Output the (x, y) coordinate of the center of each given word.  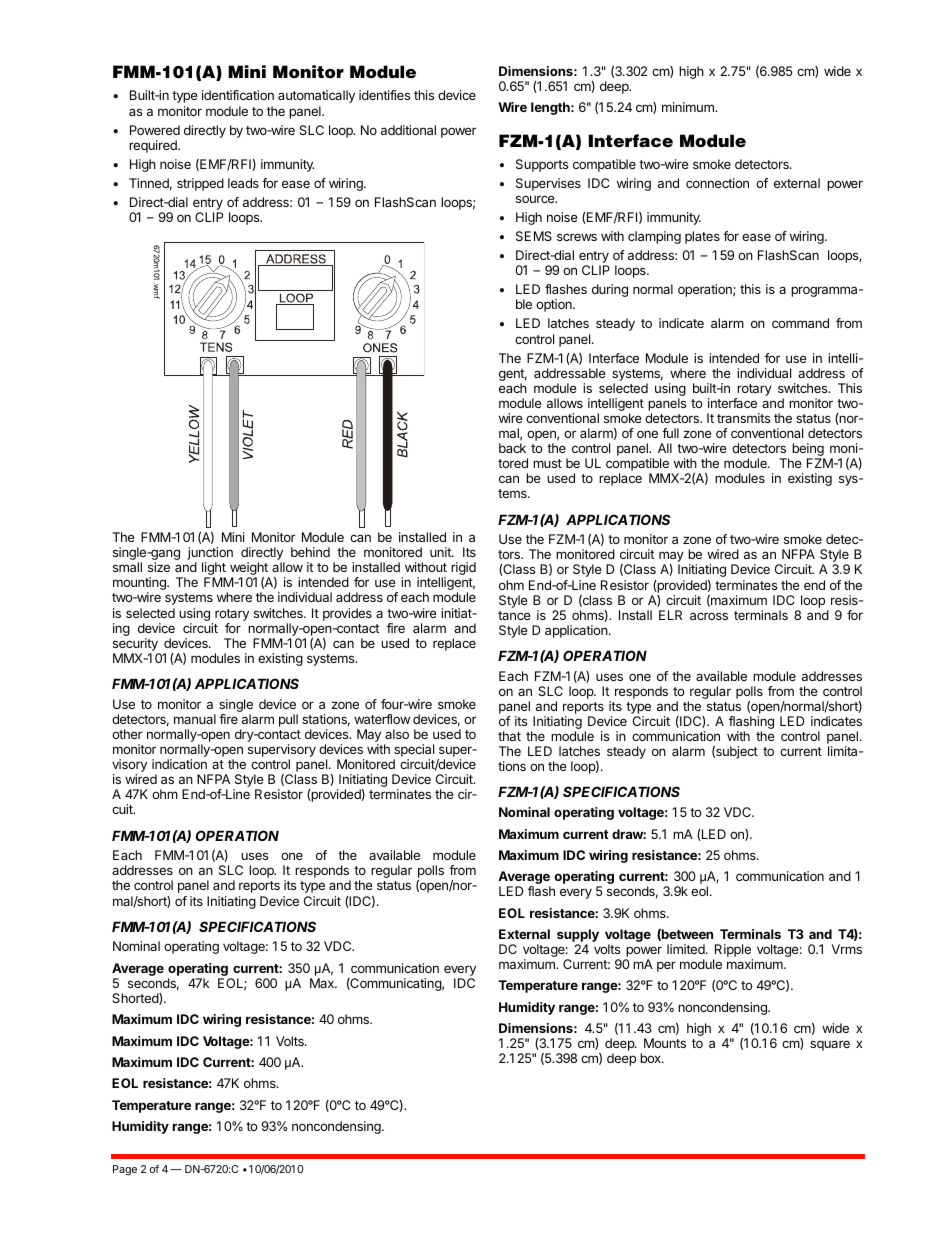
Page (125, 1170)
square (830, 1045)
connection (717, 183)
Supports (542, 165)
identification (238, 95)
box (651, 1058)
